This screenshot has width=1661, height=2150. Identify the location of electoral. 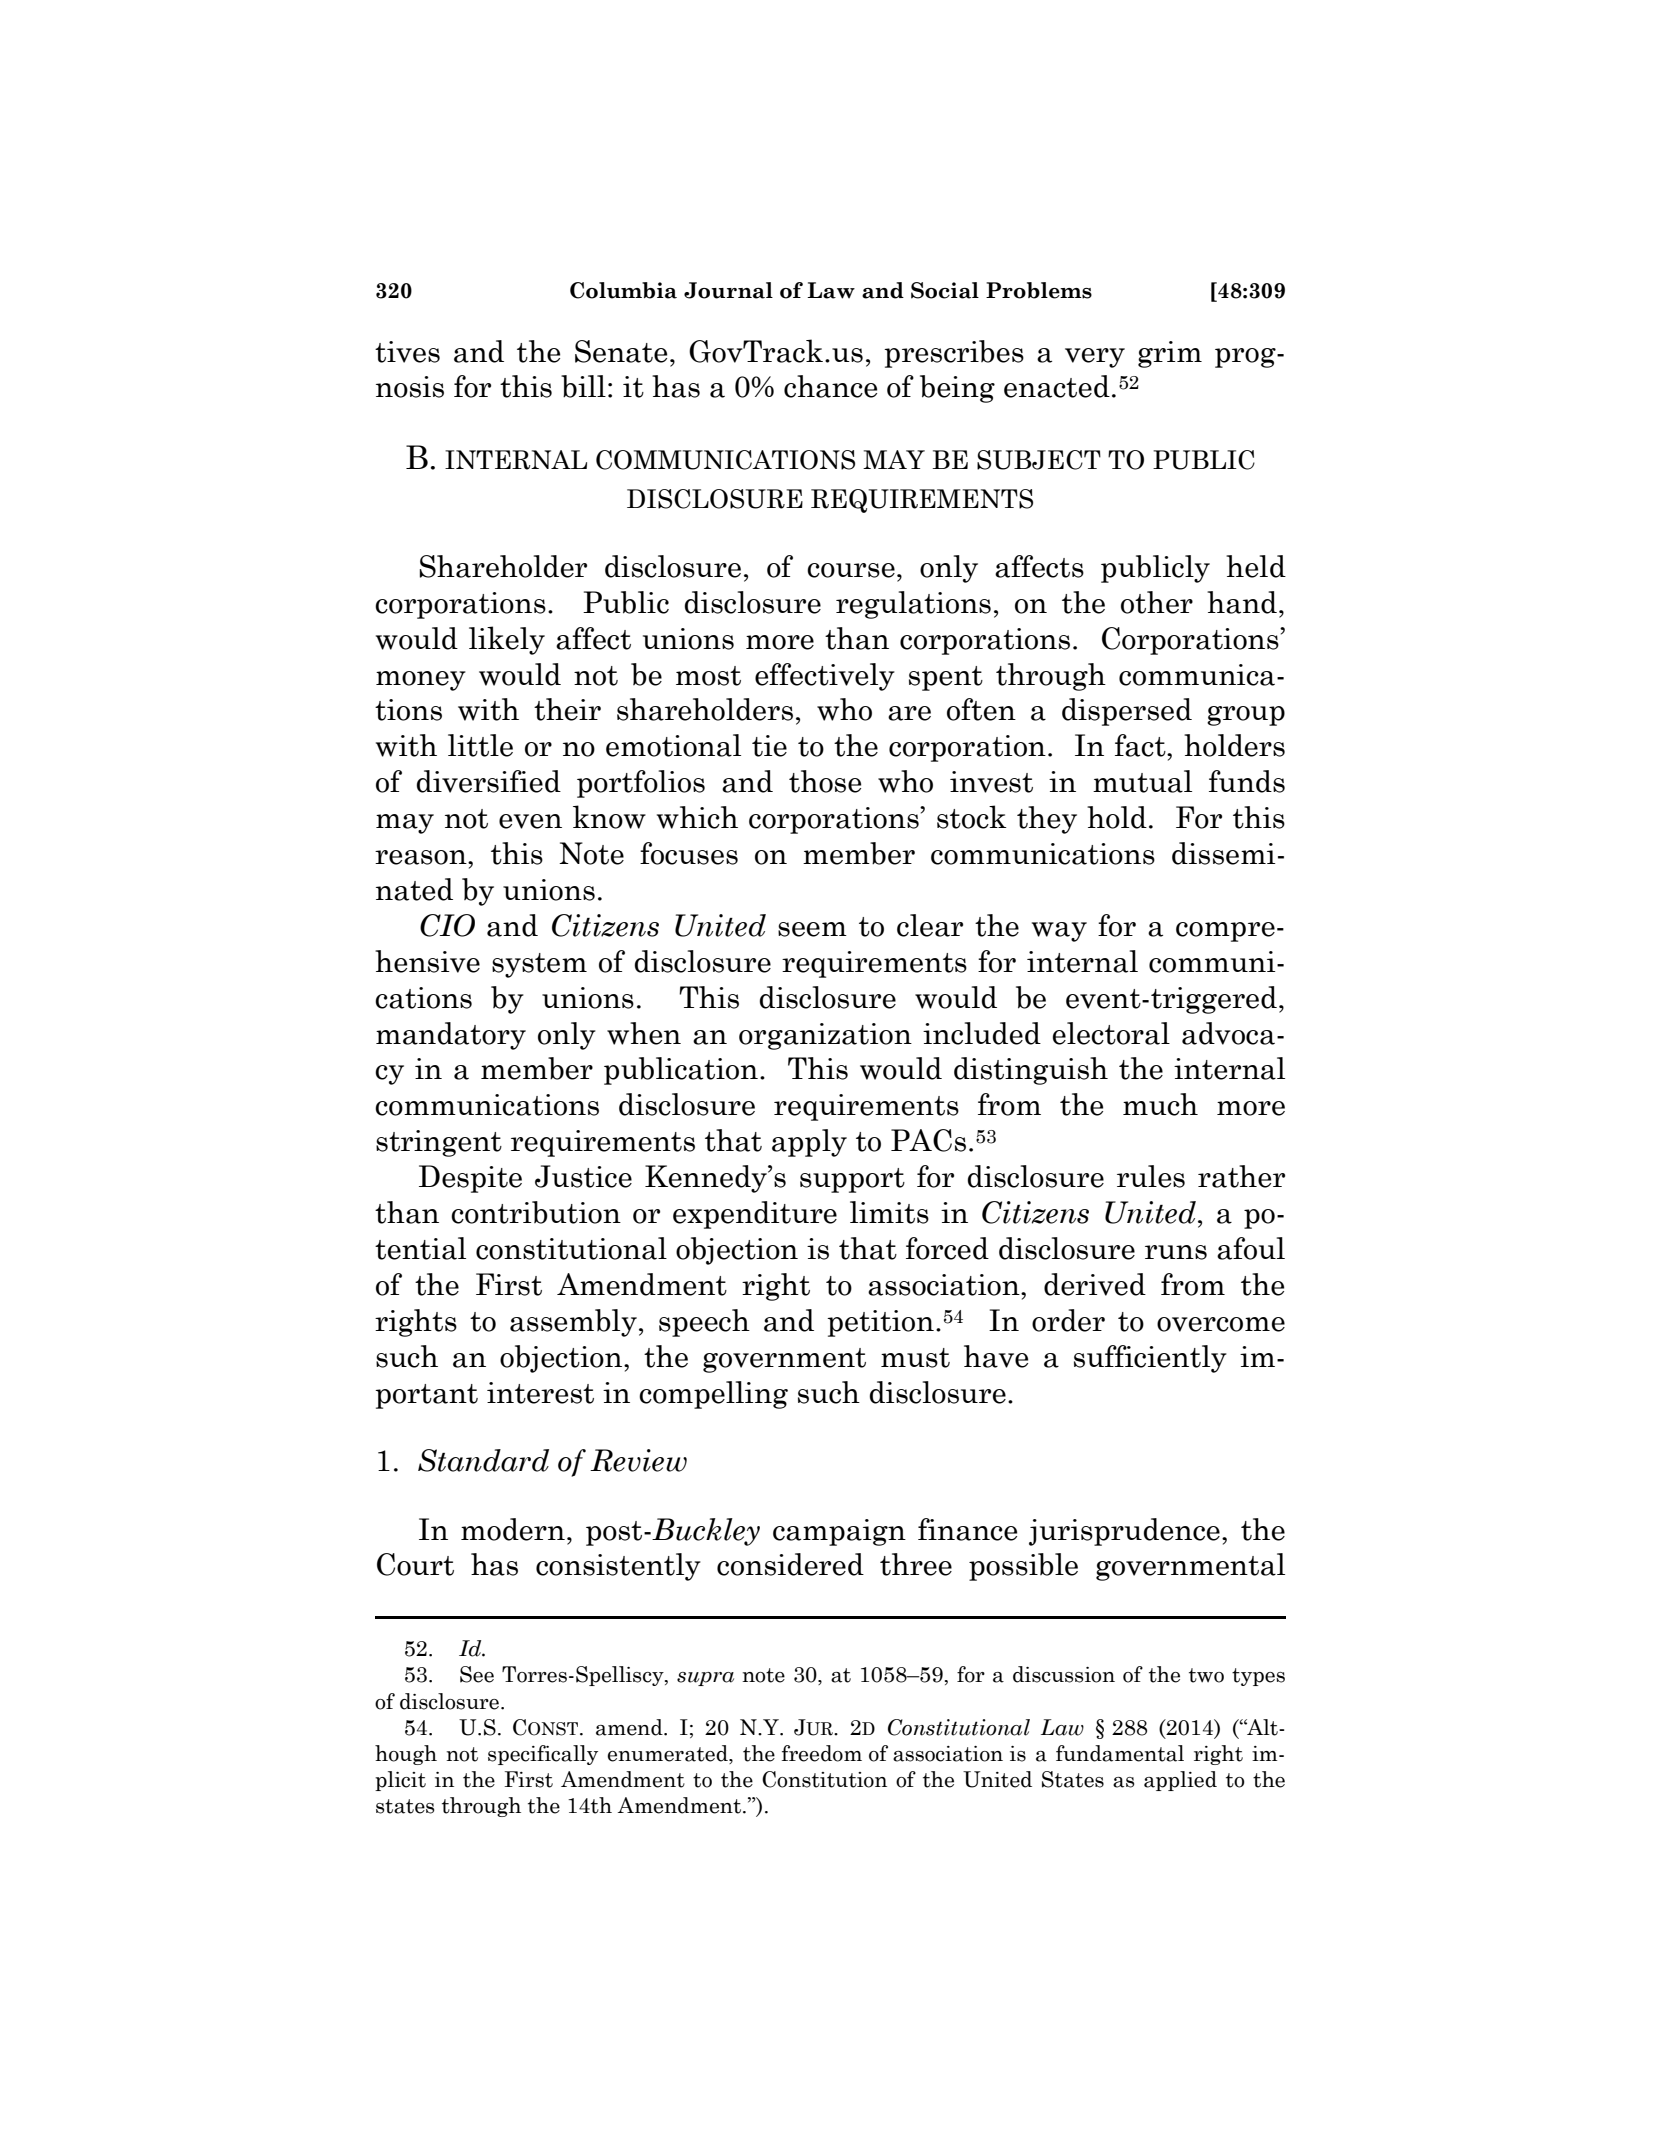
(1111, 1033).
